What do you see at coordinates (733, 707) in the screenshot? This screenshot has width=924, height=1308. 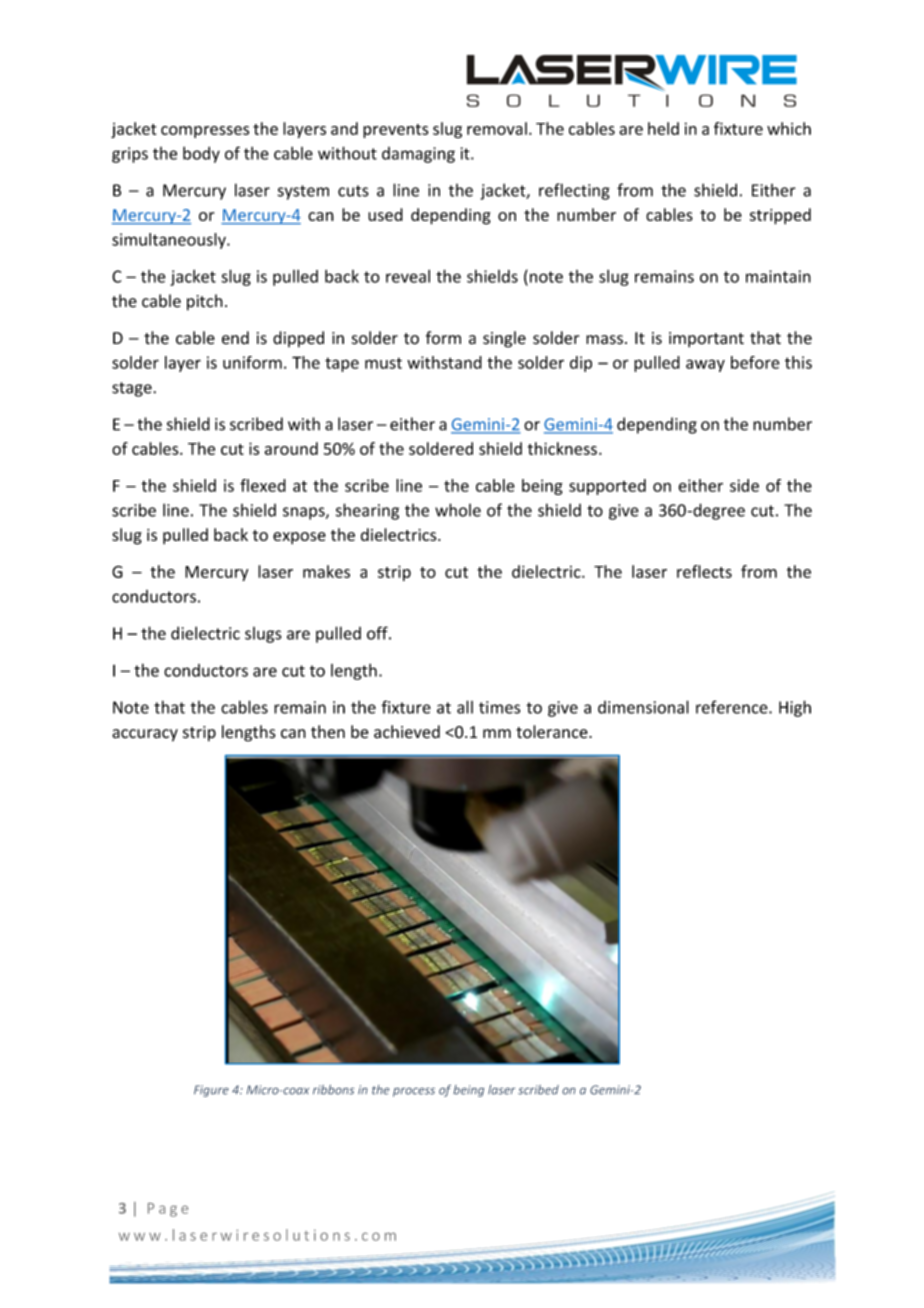 I see `reference` at bounding box center [733, 707].
